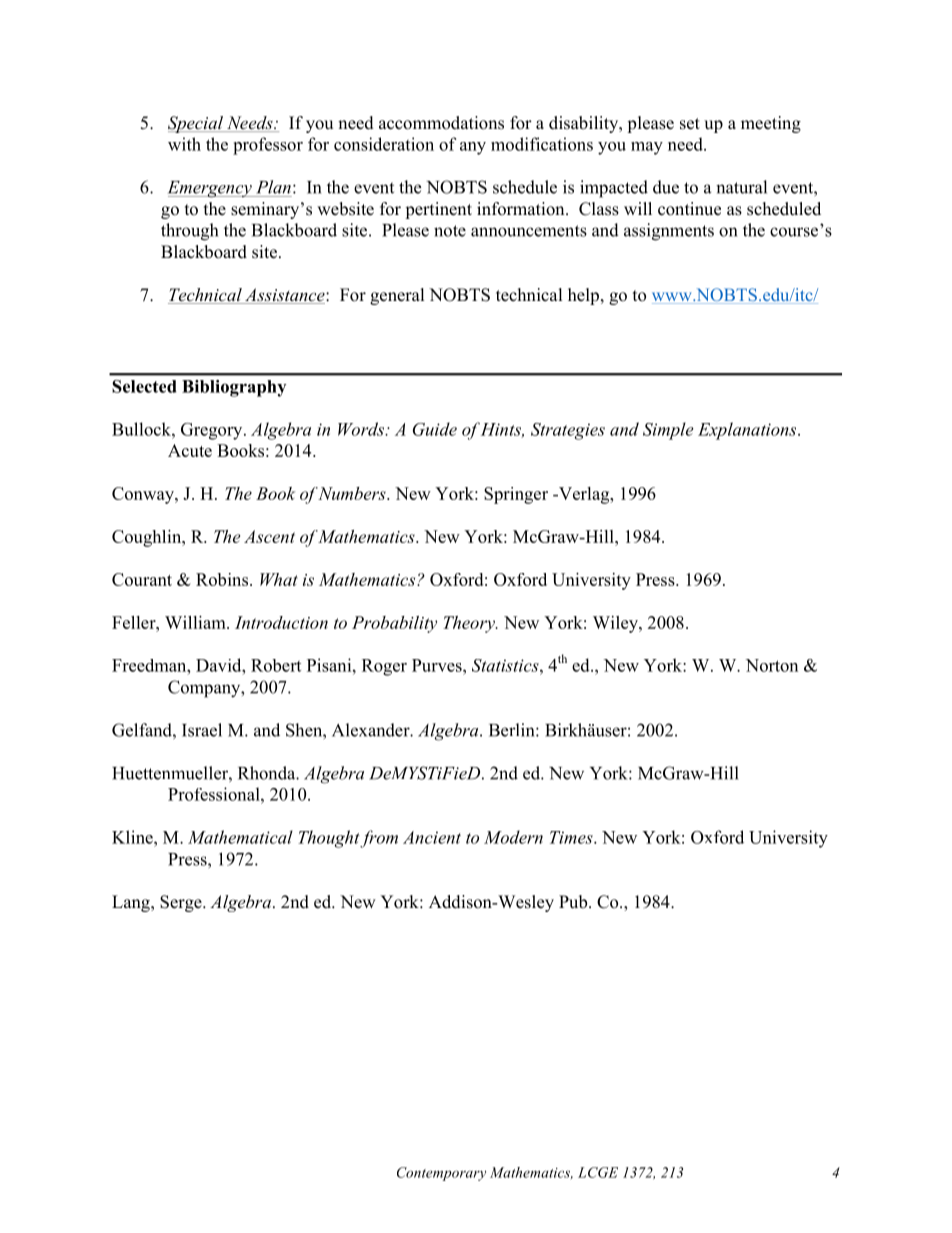  What do you see at coordinates (184, 144) in the screenshot?
I see `with` at bounding box center [184, 144].
